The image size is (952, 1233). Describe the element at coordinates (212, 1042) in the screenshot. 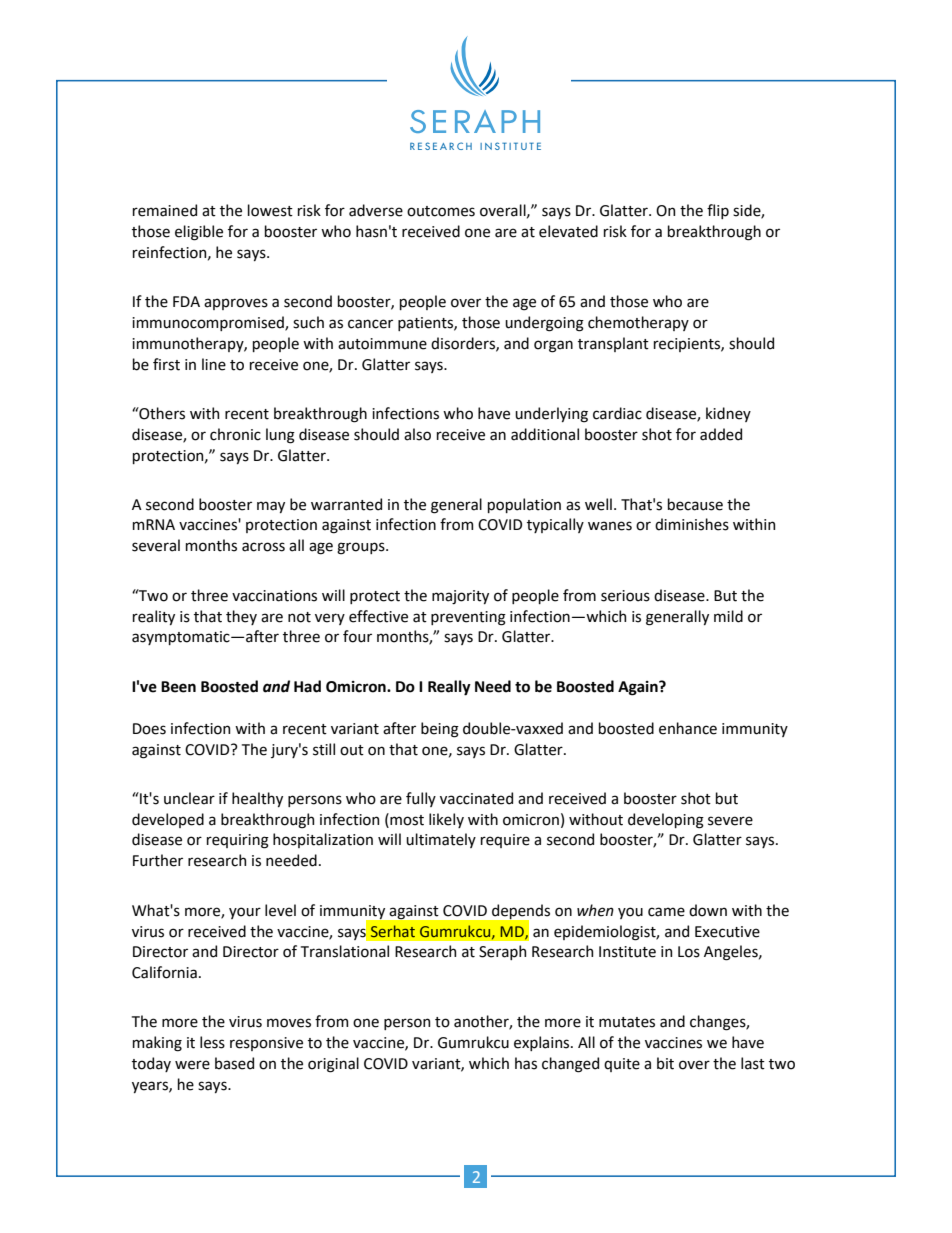

I see `less` at that location.
